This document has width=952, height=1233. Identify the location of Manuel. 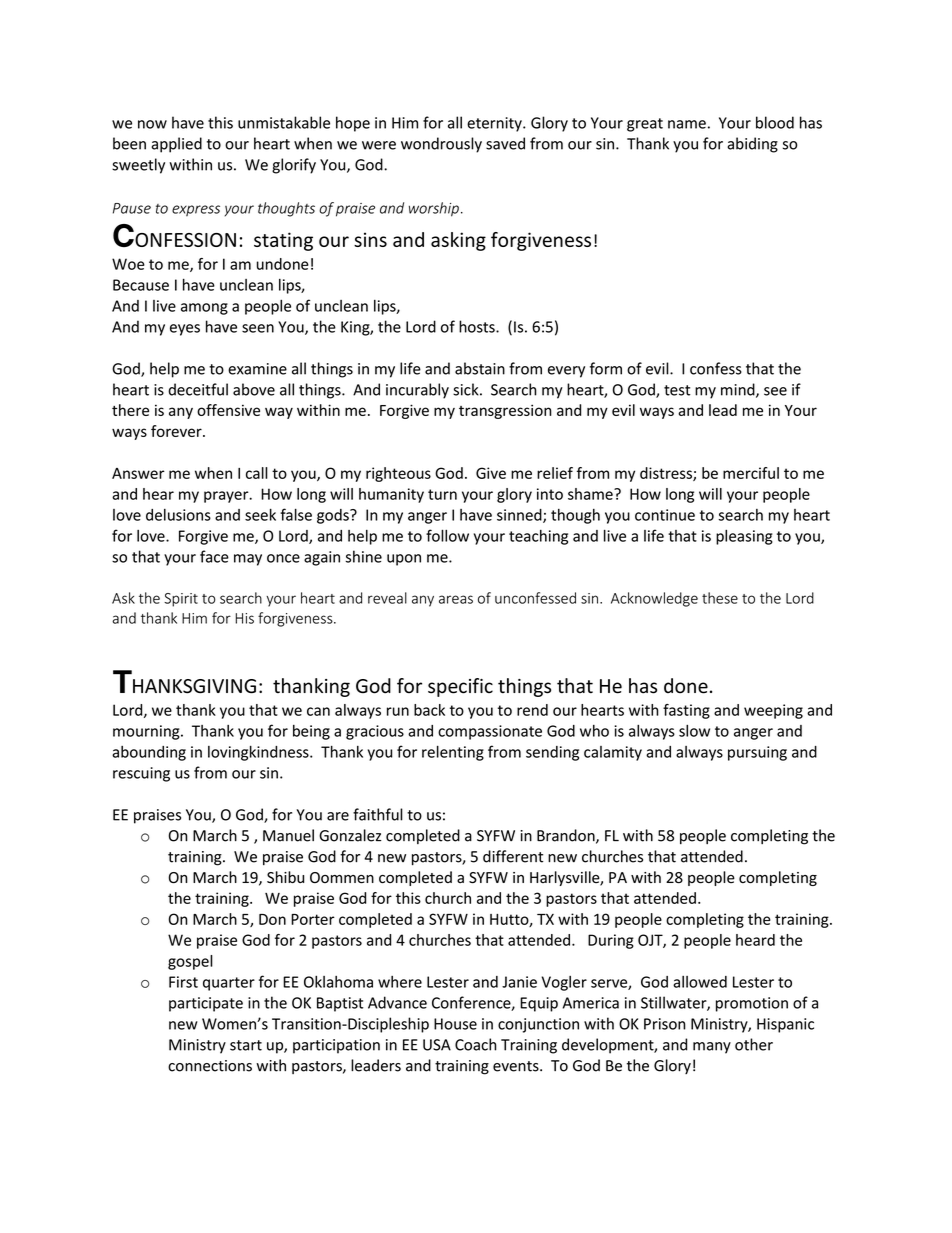
(288, 835).
